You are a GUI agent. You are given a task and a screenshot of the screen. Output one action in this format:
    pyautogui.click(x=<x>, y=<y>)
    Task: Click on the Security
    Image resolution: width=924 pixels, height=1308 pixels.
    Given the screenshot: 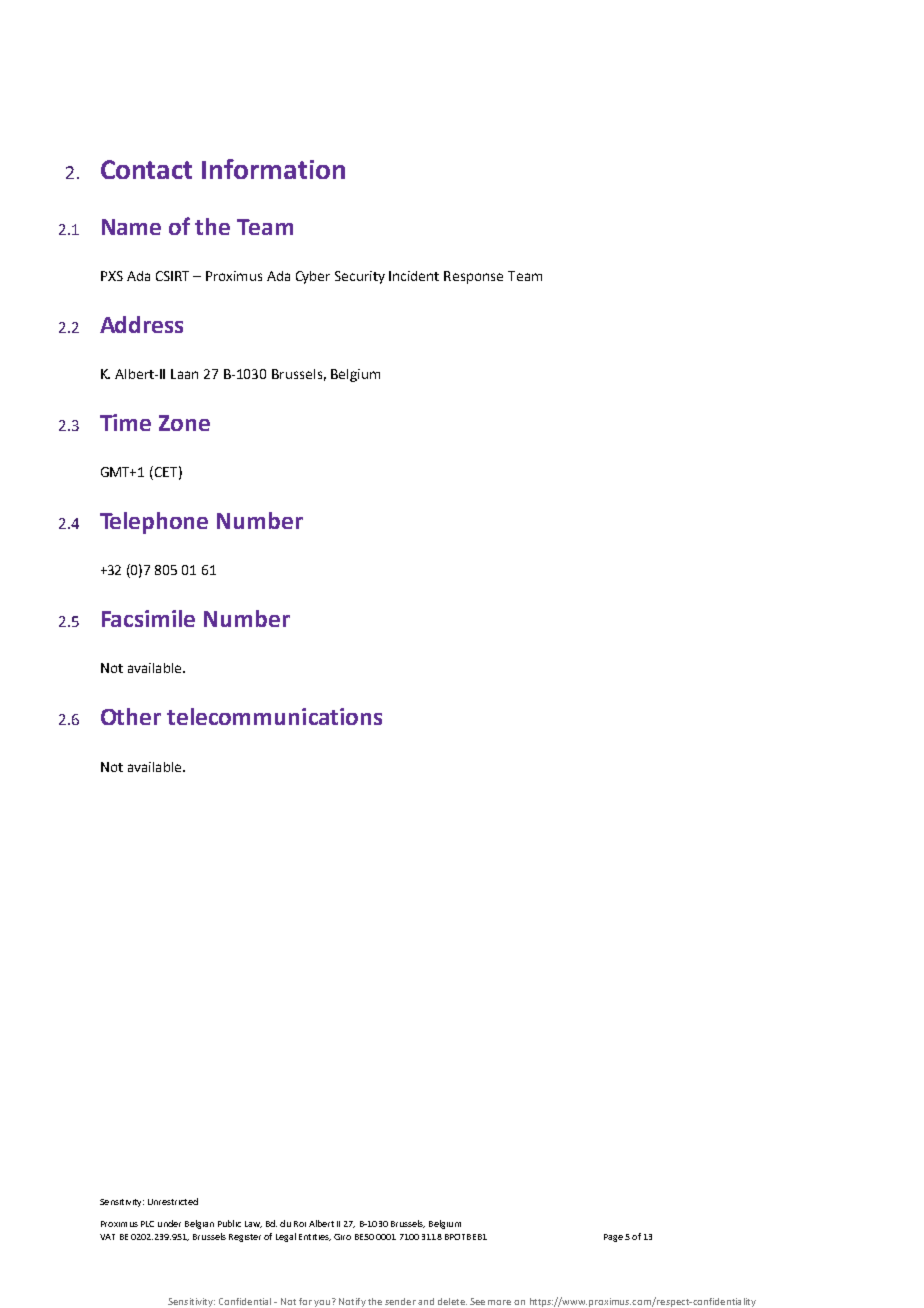 What is the action you would take?
    pyautogui.click(x=360, y=277)
